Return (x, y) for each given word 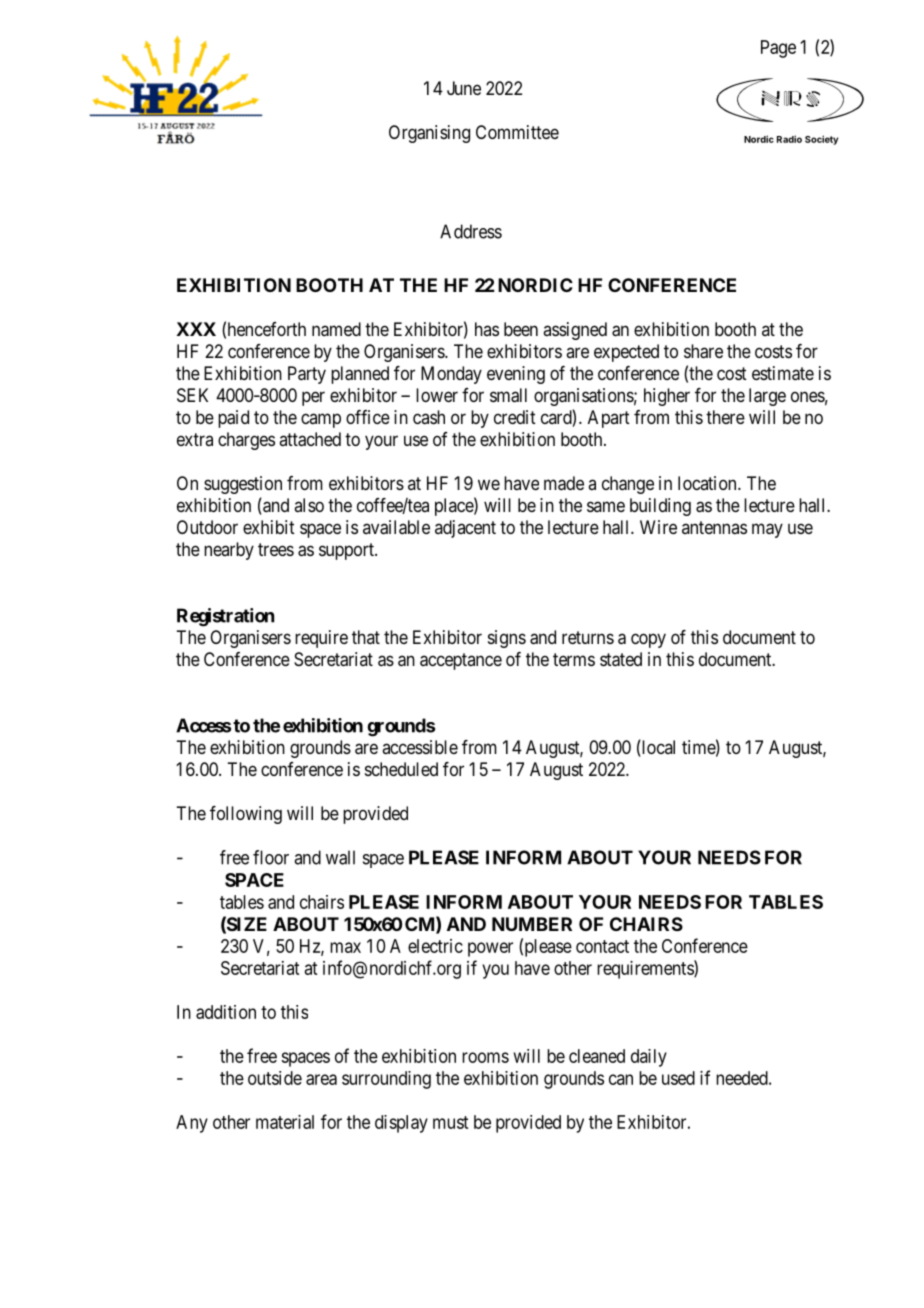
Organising (429, 134)
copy (648, 640)
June (464, 88)
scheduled (401, 769)
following (246, 815)
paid (233, 419)
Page (778, 49)
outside (275, 1078)
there (725, 417)
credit (515, 417)
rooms (485, 1057)
